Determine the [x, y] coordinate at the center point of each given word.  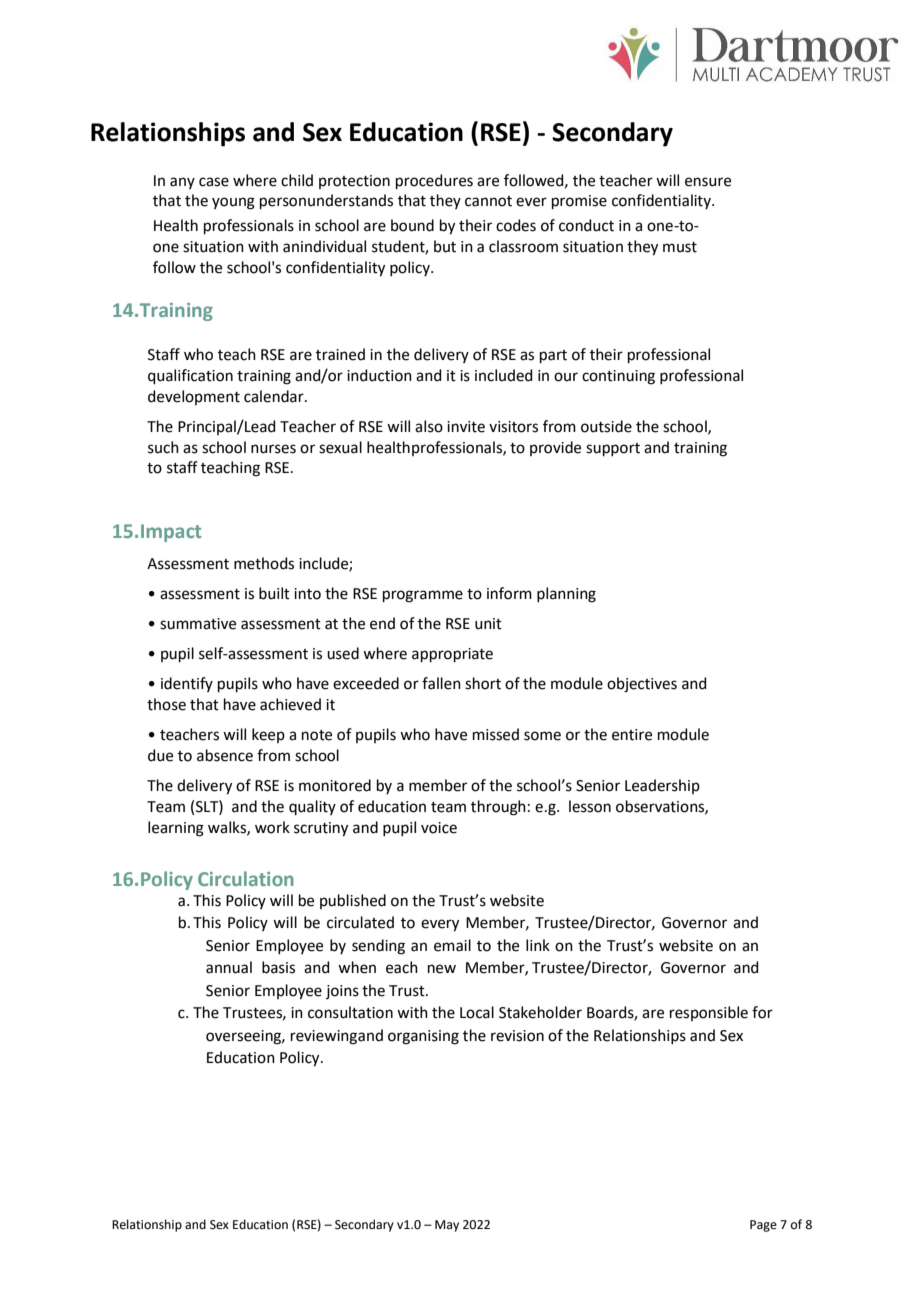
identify [187, 684]
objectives [642, 685]
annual [229, 967]
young [233, 203]
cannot [488, 201]
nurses [273, 449]
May [447, 1226]
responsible [709, 1013]
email [452, 945]
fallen [441, 683]
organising [423, 1037]
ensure [708, 182]
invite [466, 427]
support [613, 449]
